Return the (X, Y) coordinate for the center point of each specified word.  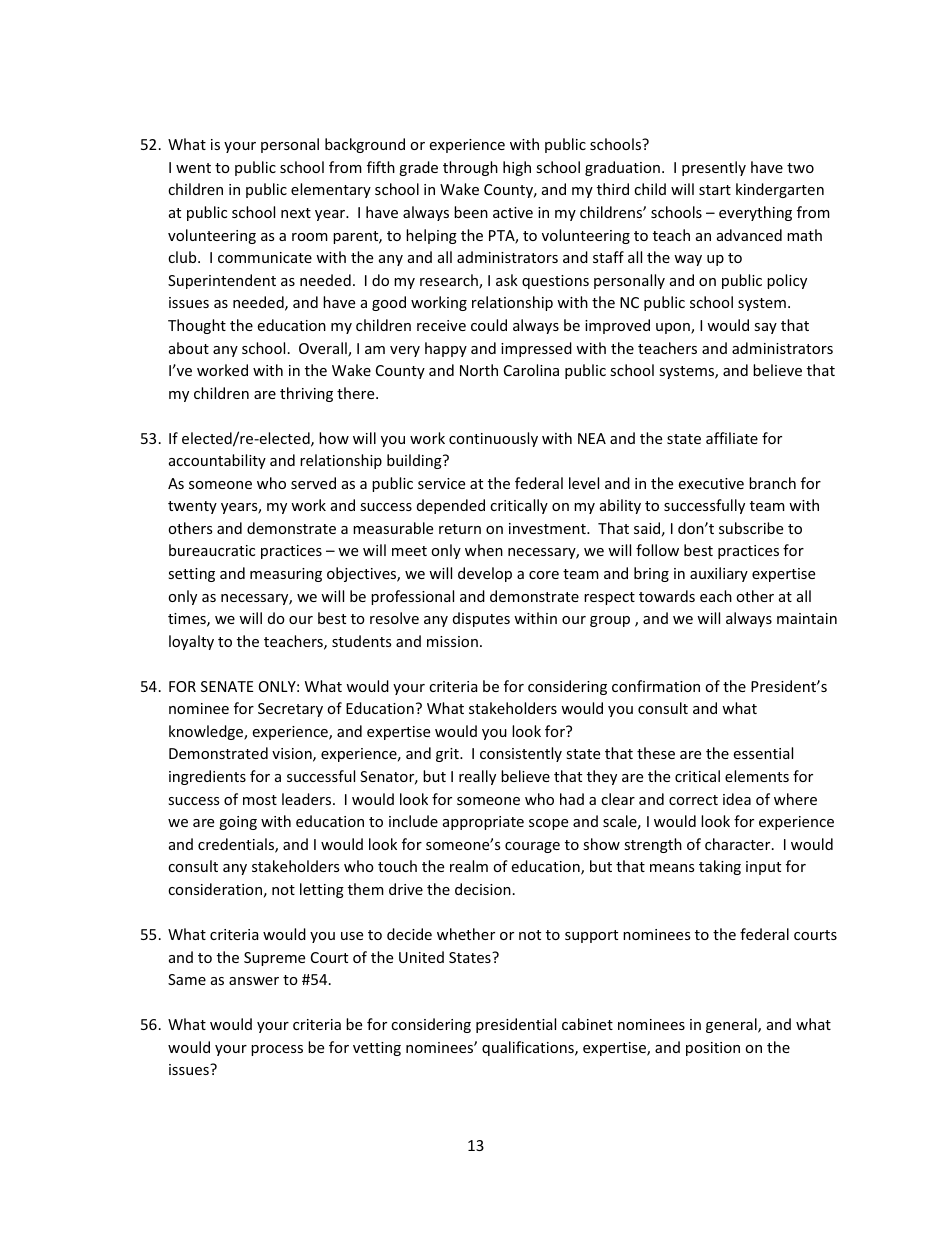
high (517, 168)
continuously (493, 439)
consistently (521, 754)
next (296, 213)
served (313, 483)
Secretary (290, 710)
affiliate (732, 438)
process (277, 1050)
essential (763, 753)
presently (714, 168)
